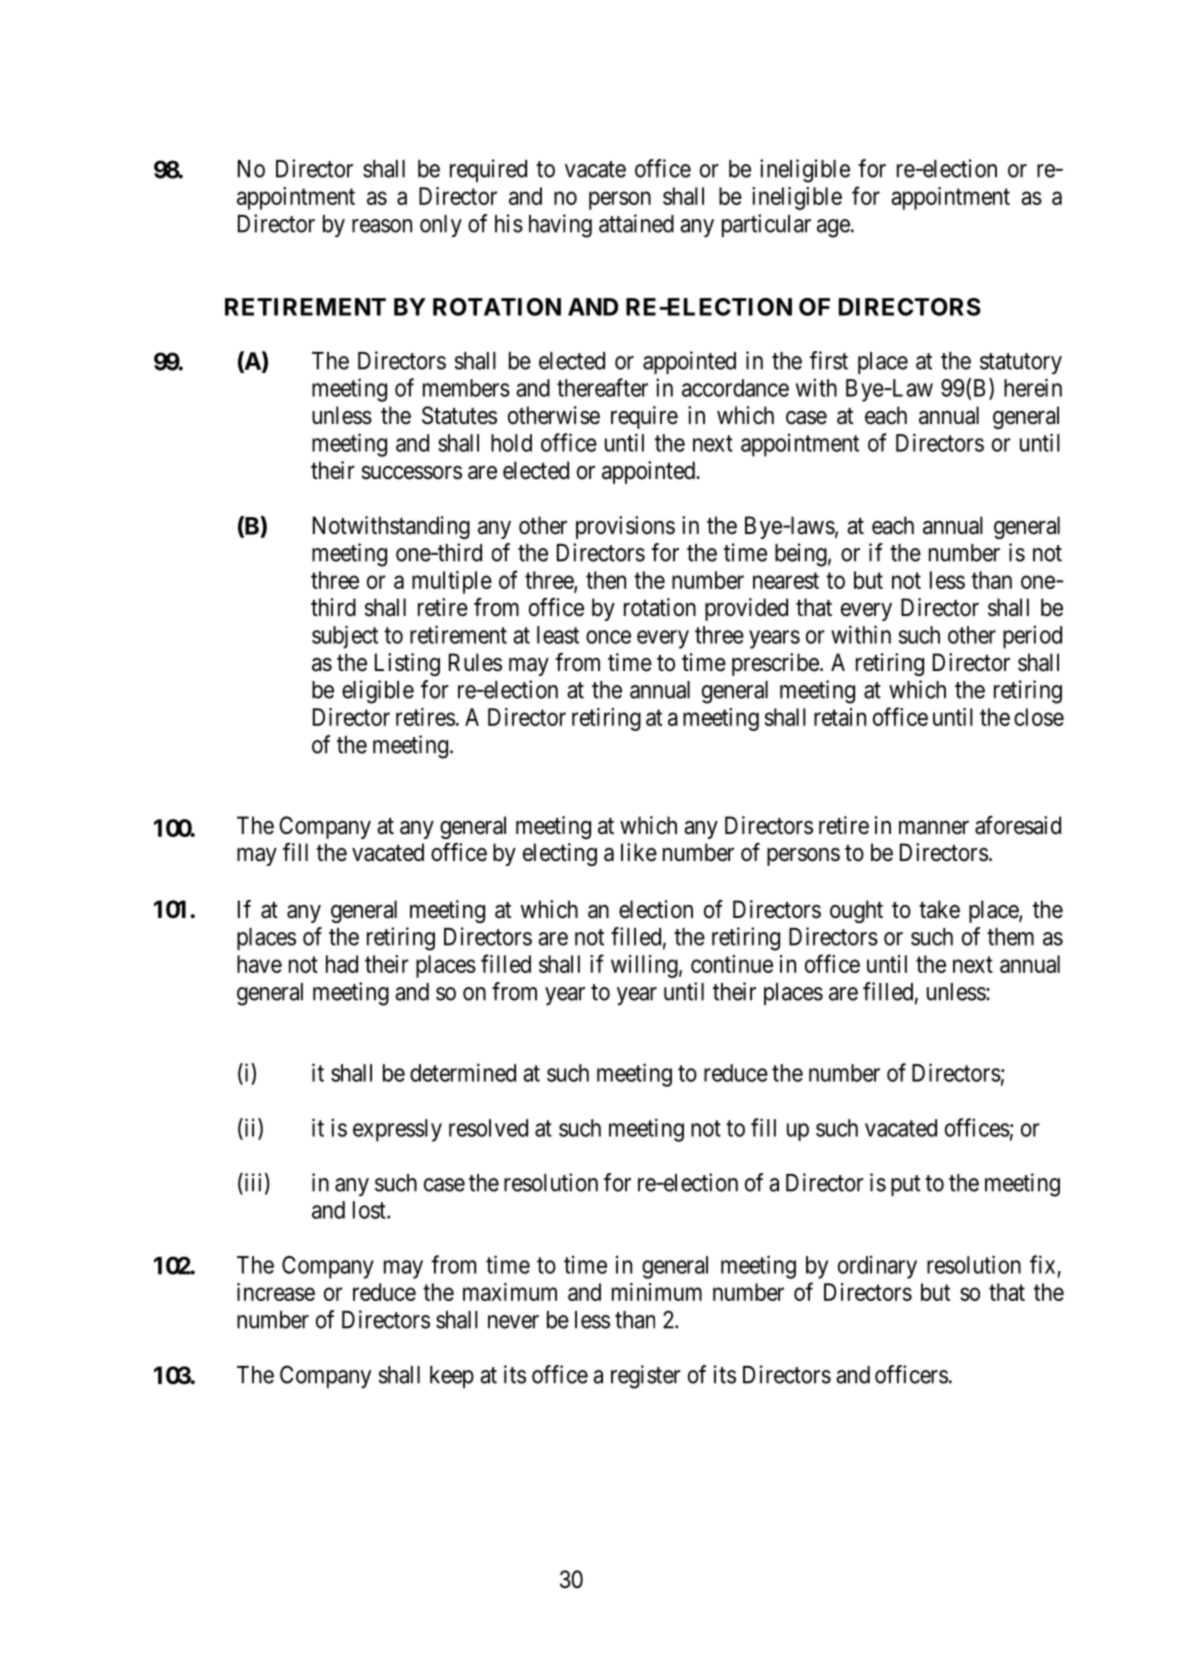 The width and height of the image is (1184, 1674). Describe the element at coordinates (1032, 637) in the image. I see `period` at that location.
